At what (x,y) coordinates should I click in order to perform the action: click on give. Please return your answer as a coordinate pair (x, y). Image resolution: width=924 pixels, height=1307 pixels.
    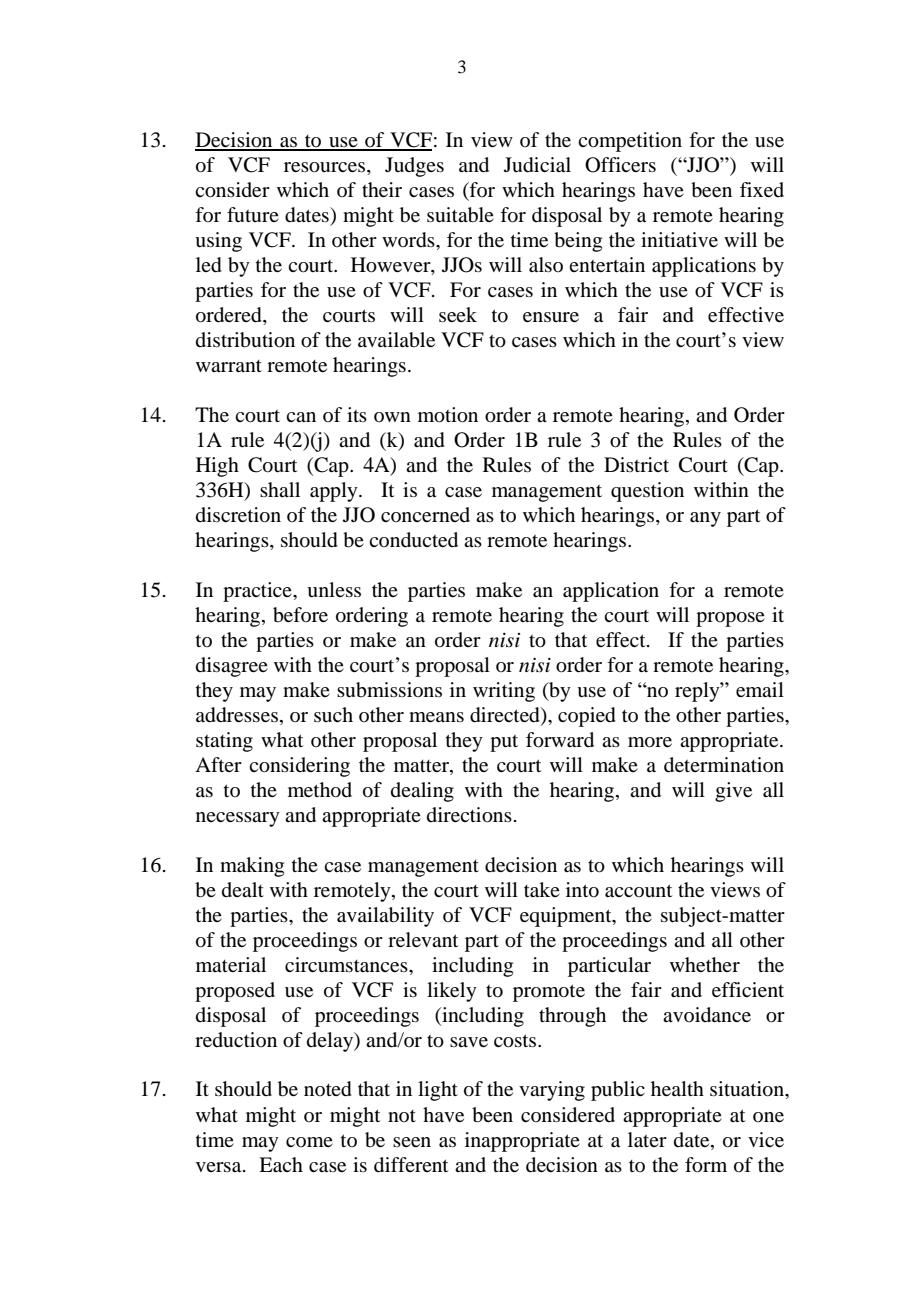
    Looking at the image, I should click on (733, 792).
